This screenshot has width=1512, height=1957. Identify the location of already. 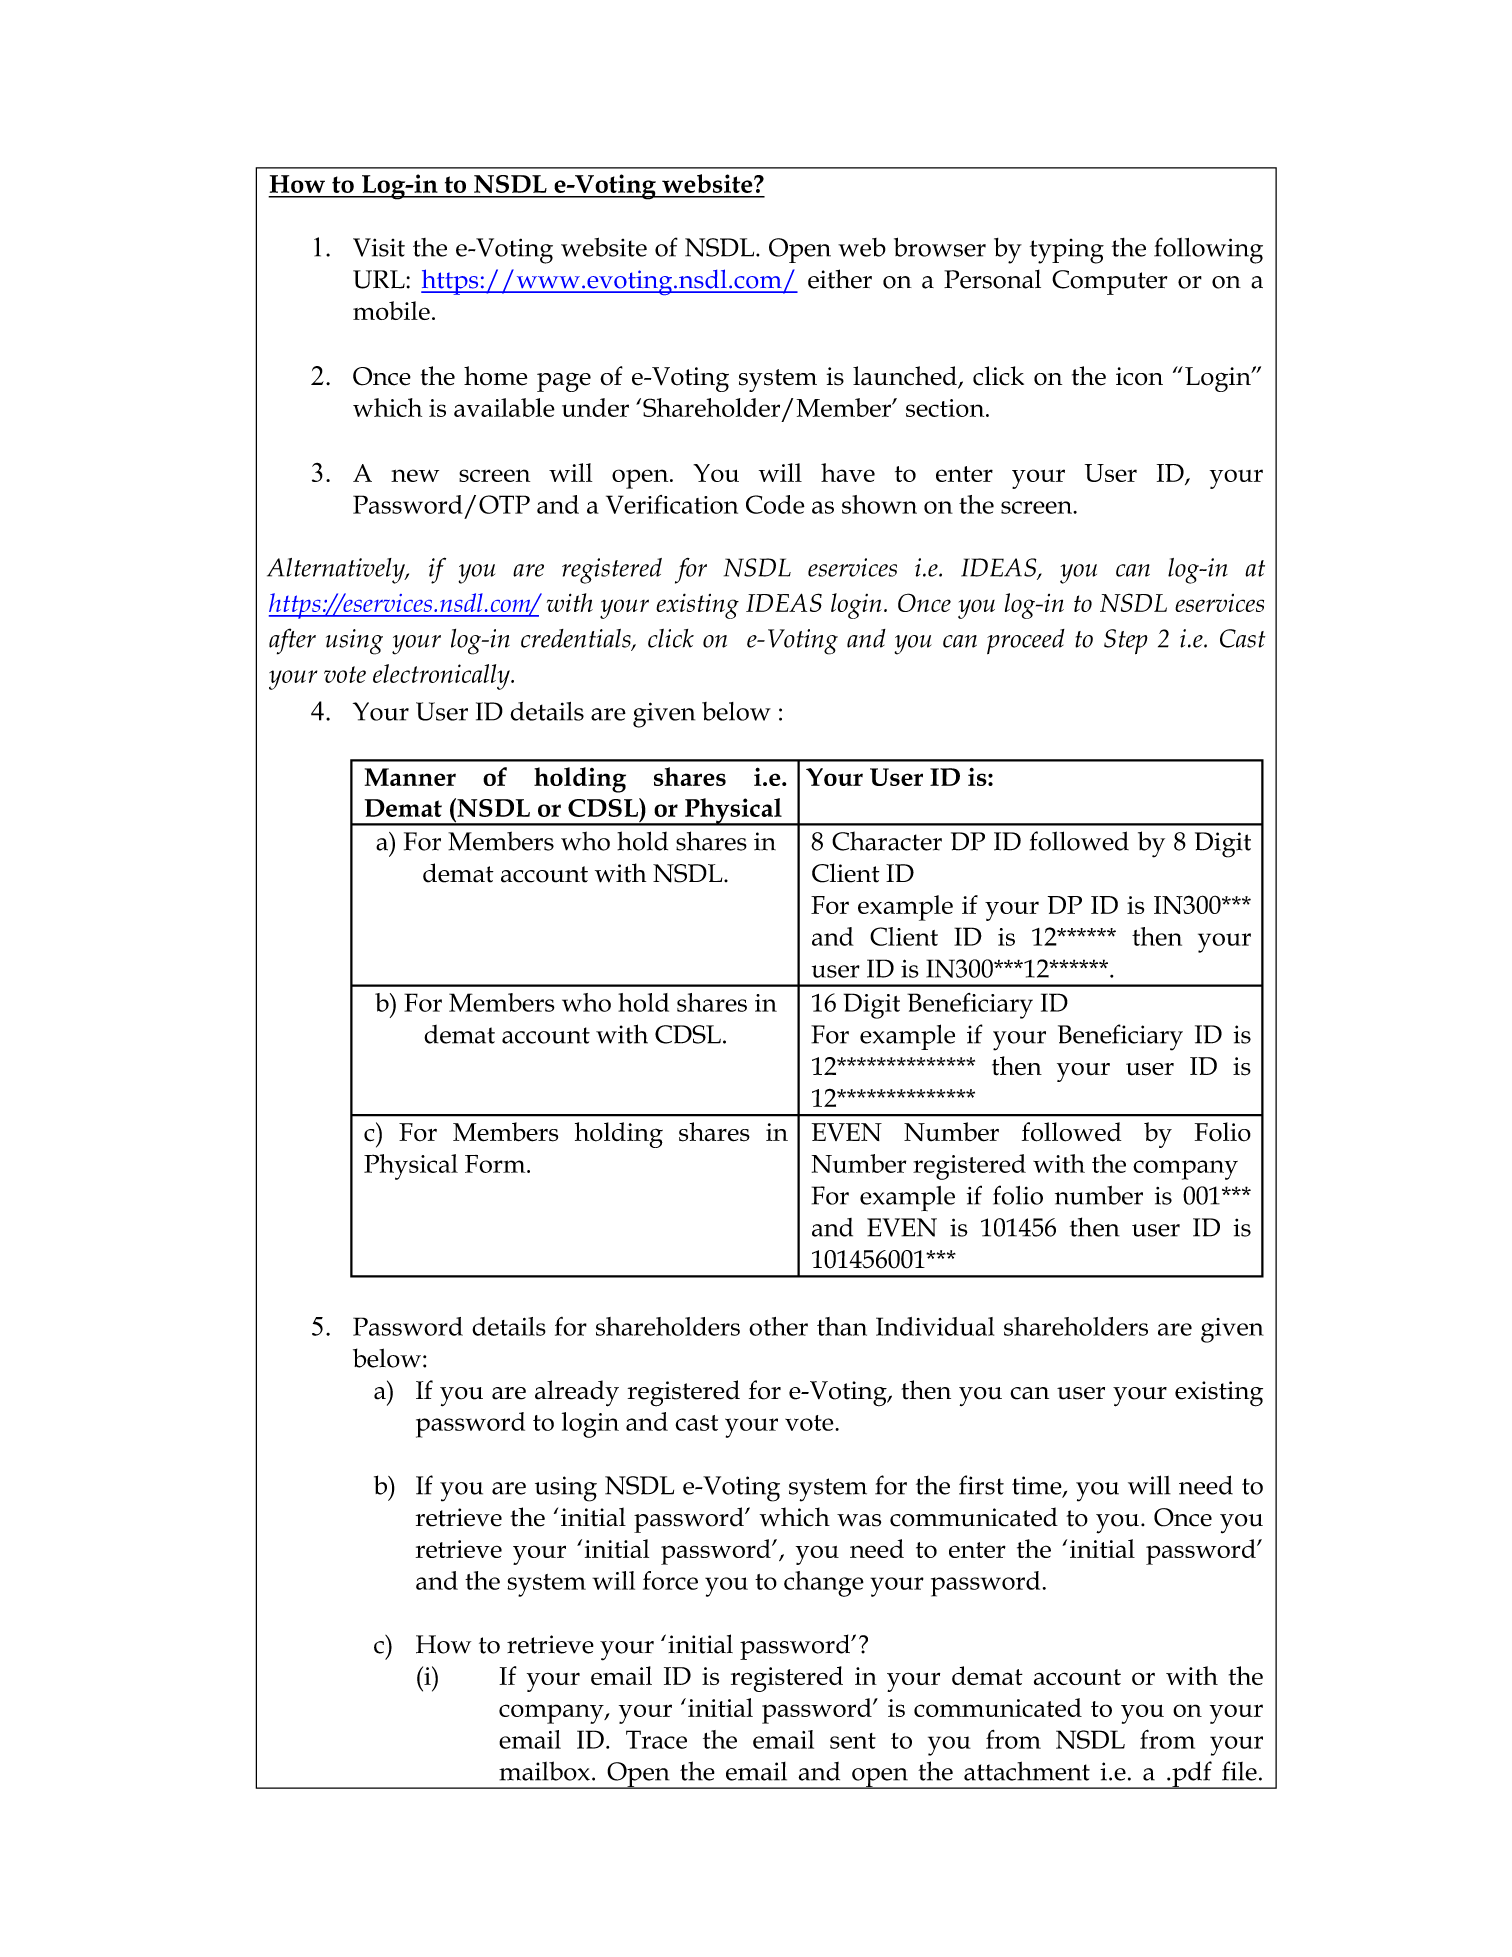
(577, 1393).
